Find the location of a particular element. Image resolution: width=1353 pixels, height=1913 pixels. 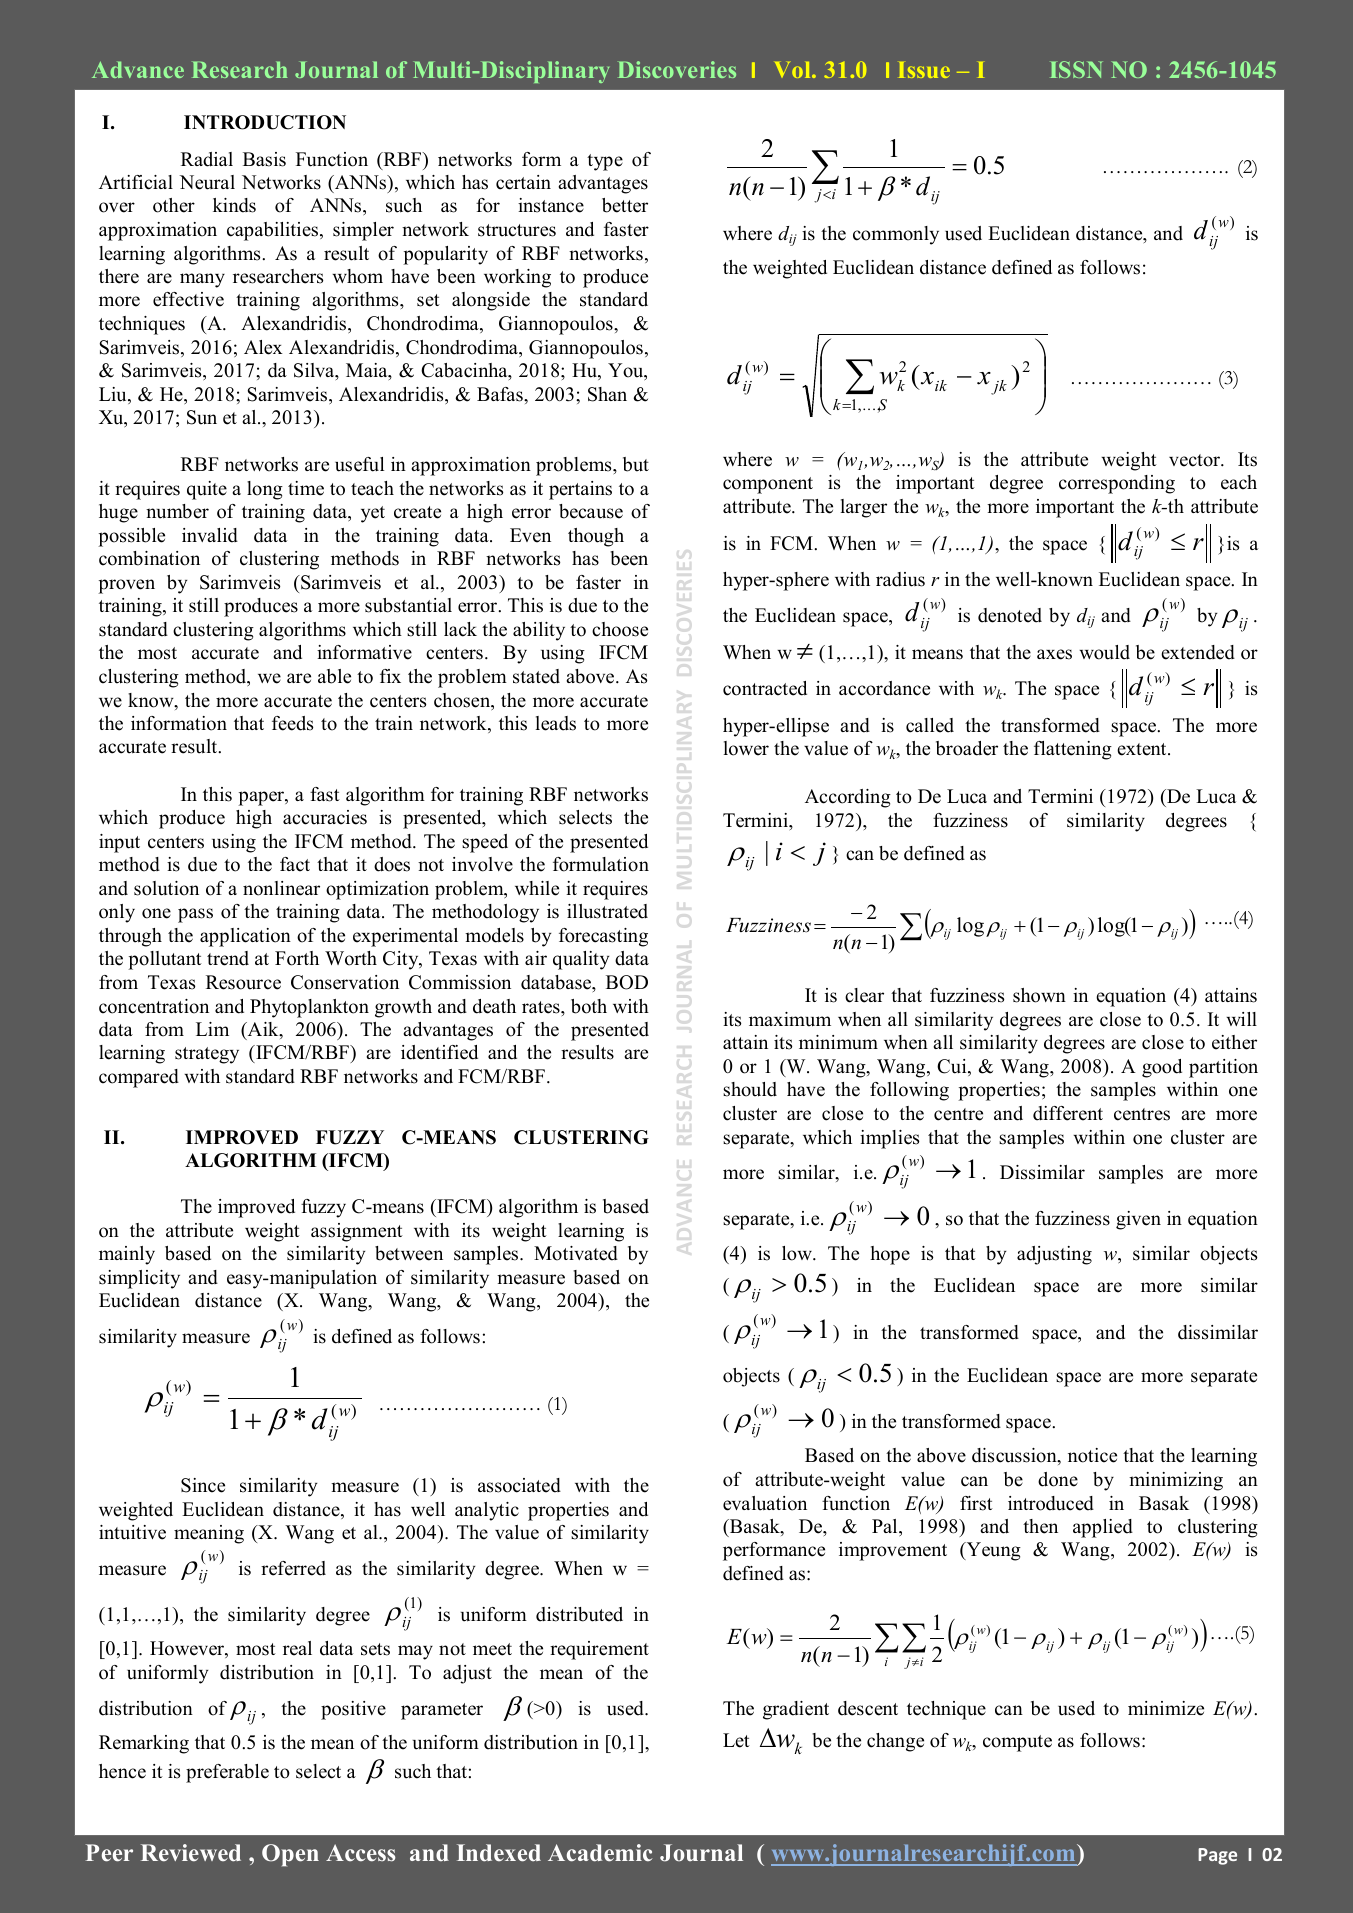

Academic is located at coordinates (600, 1853).
